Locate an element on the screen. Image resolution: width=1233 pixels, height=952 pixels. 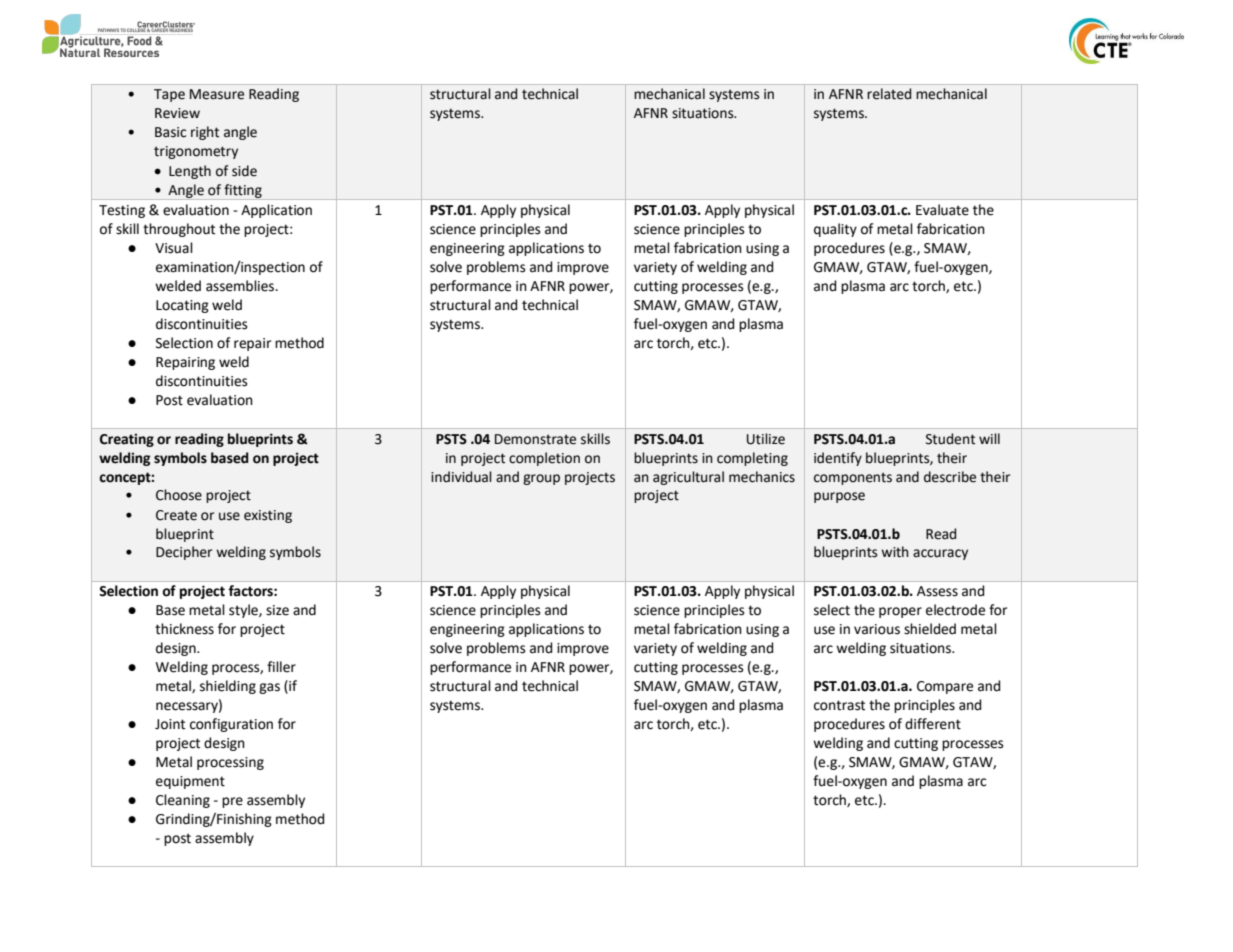
Decipher is located at coordinates (184, 553).
